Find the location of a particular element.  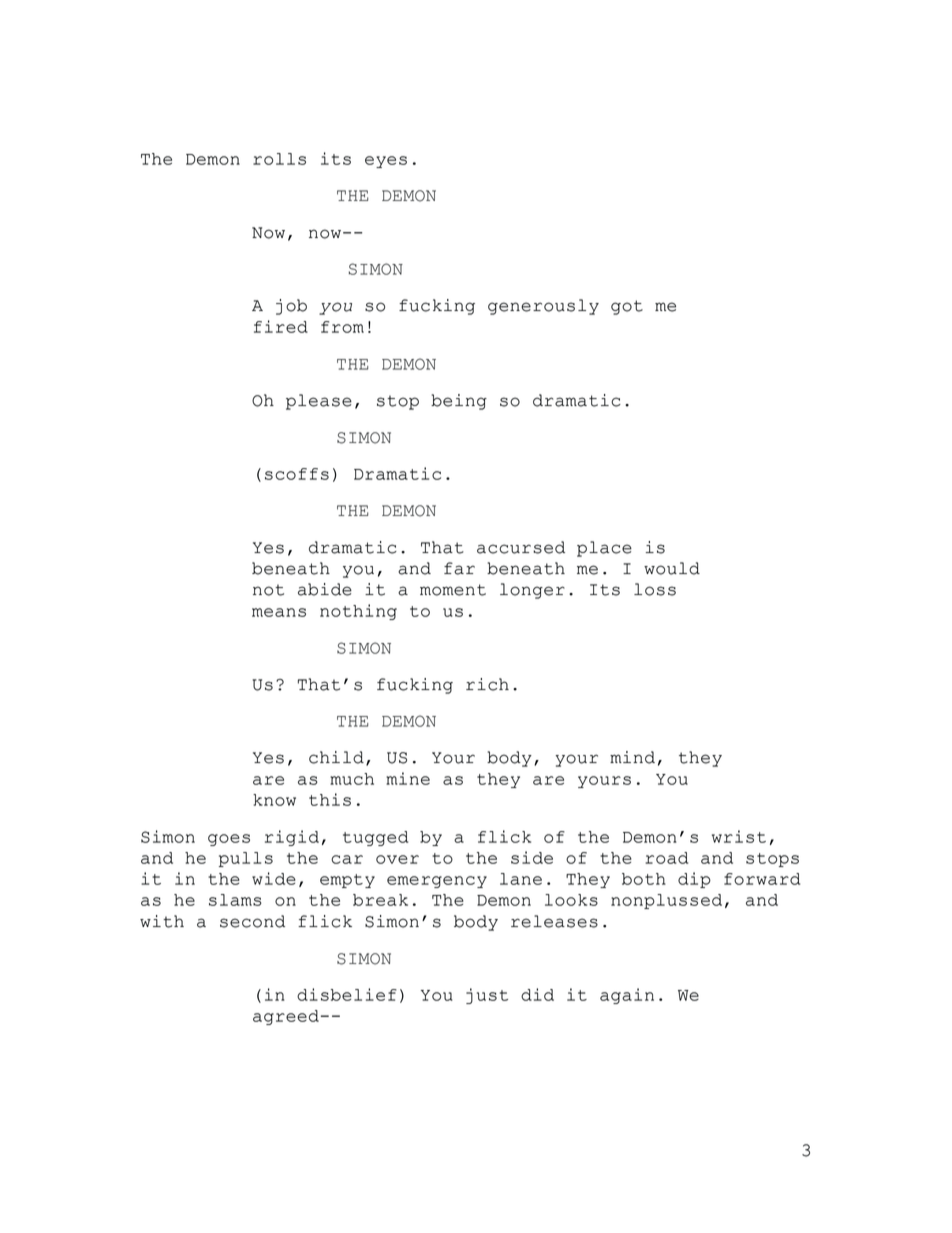

goes is located at coordinates (229, 840).
